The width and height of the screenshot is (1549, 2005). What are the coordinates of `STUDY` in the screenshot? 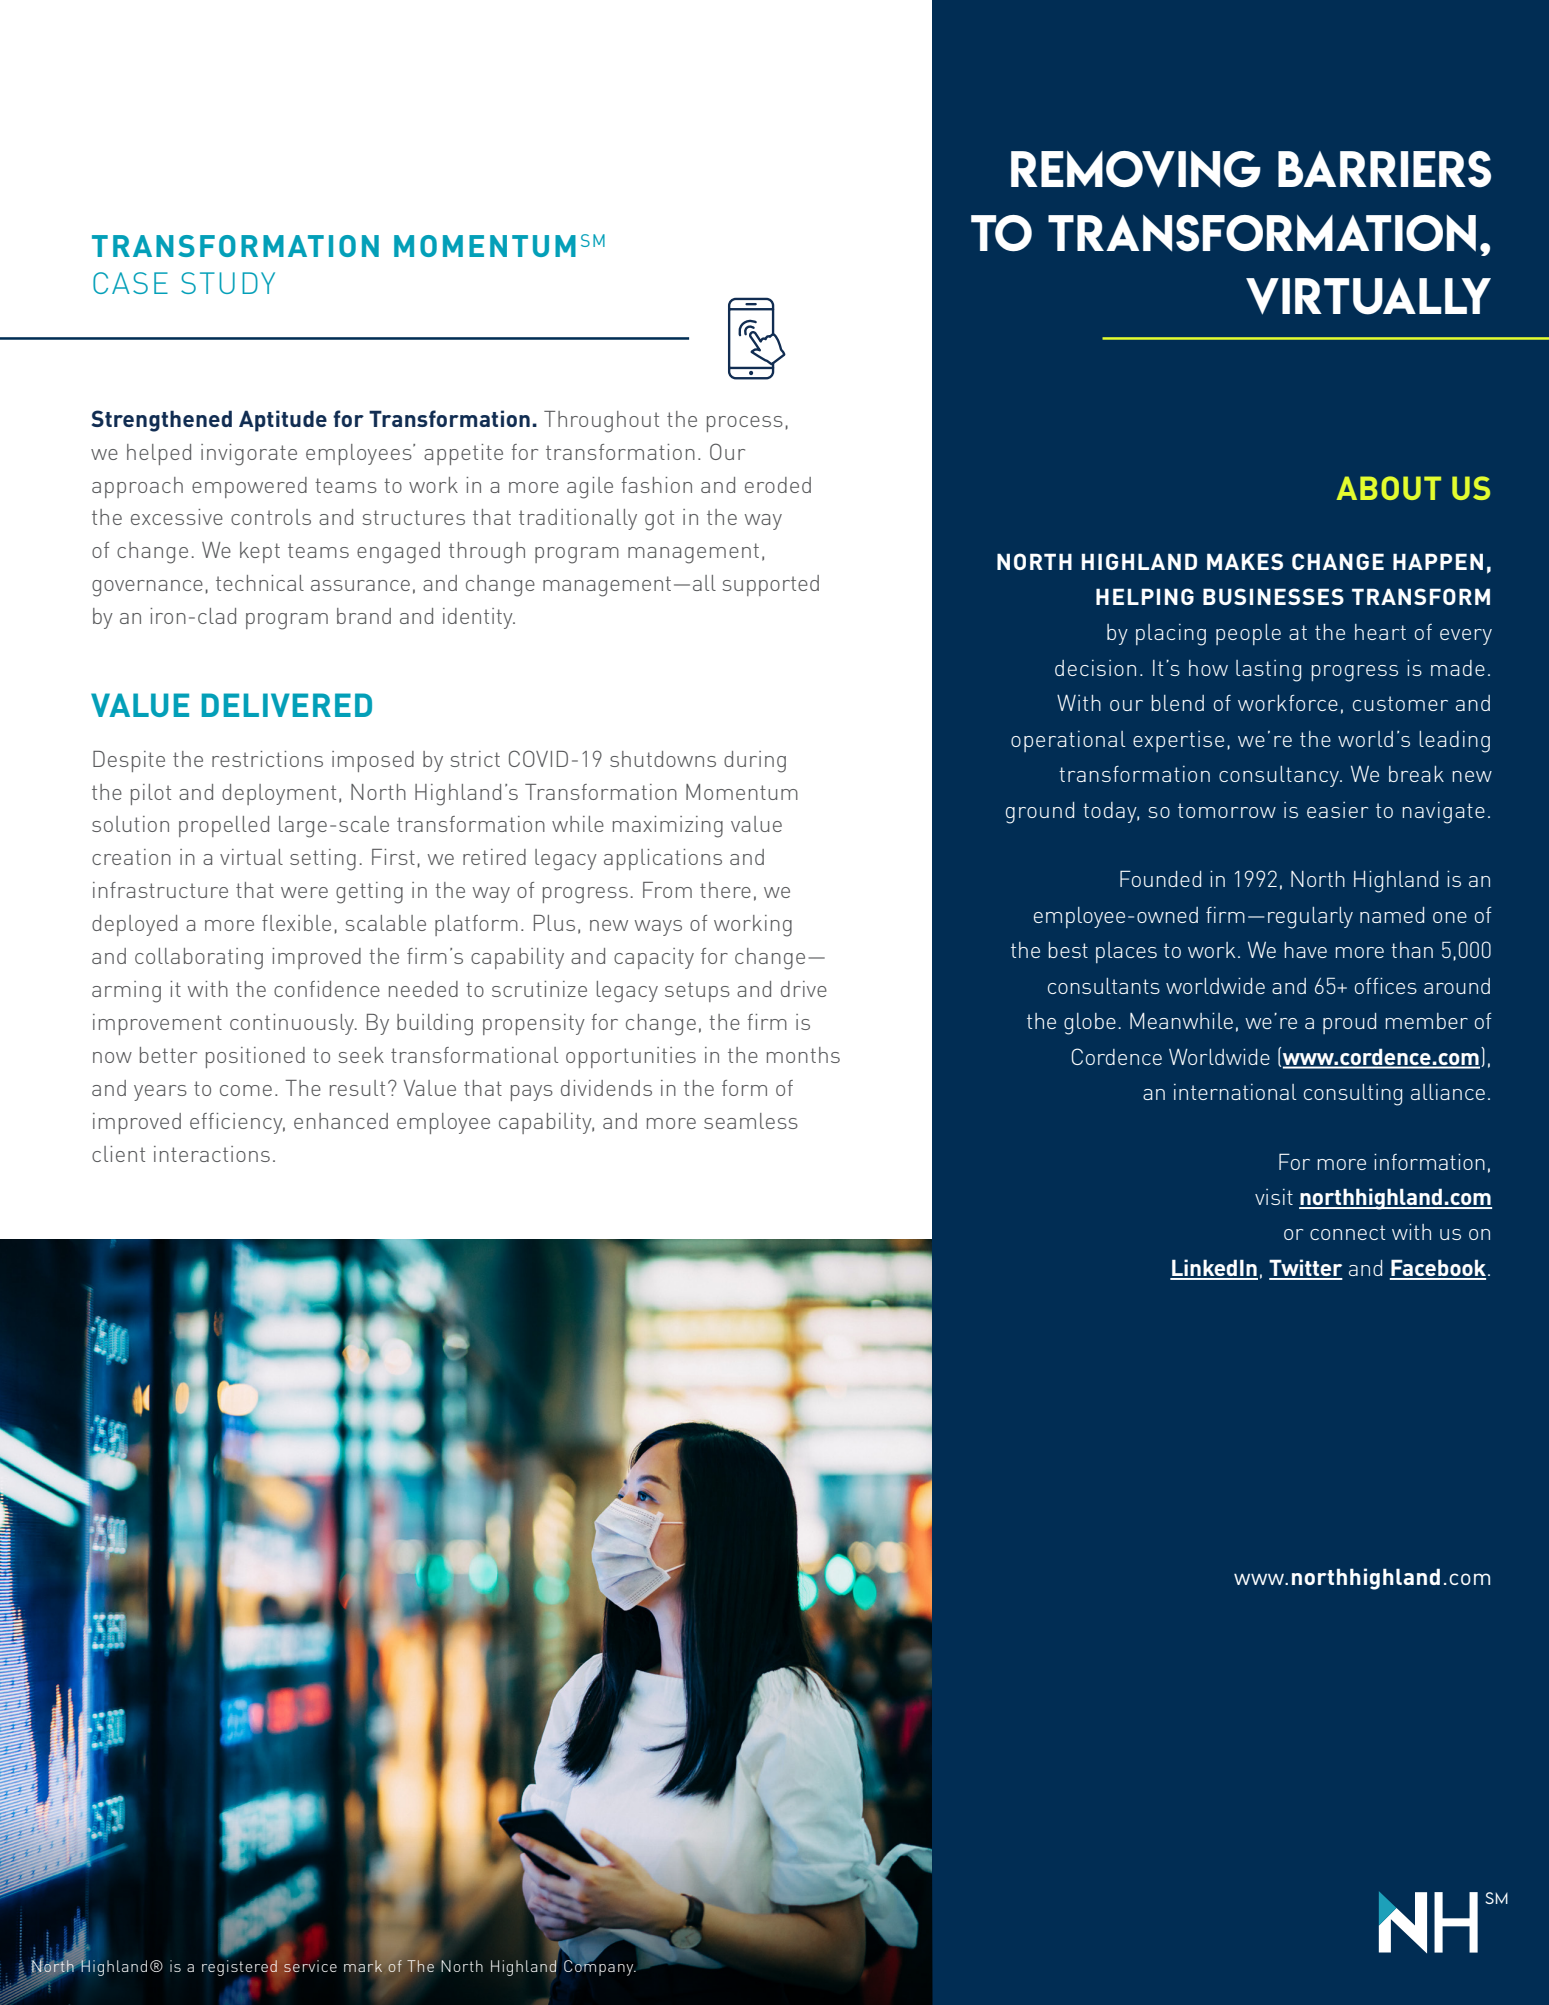 It's located at (228, 283).
